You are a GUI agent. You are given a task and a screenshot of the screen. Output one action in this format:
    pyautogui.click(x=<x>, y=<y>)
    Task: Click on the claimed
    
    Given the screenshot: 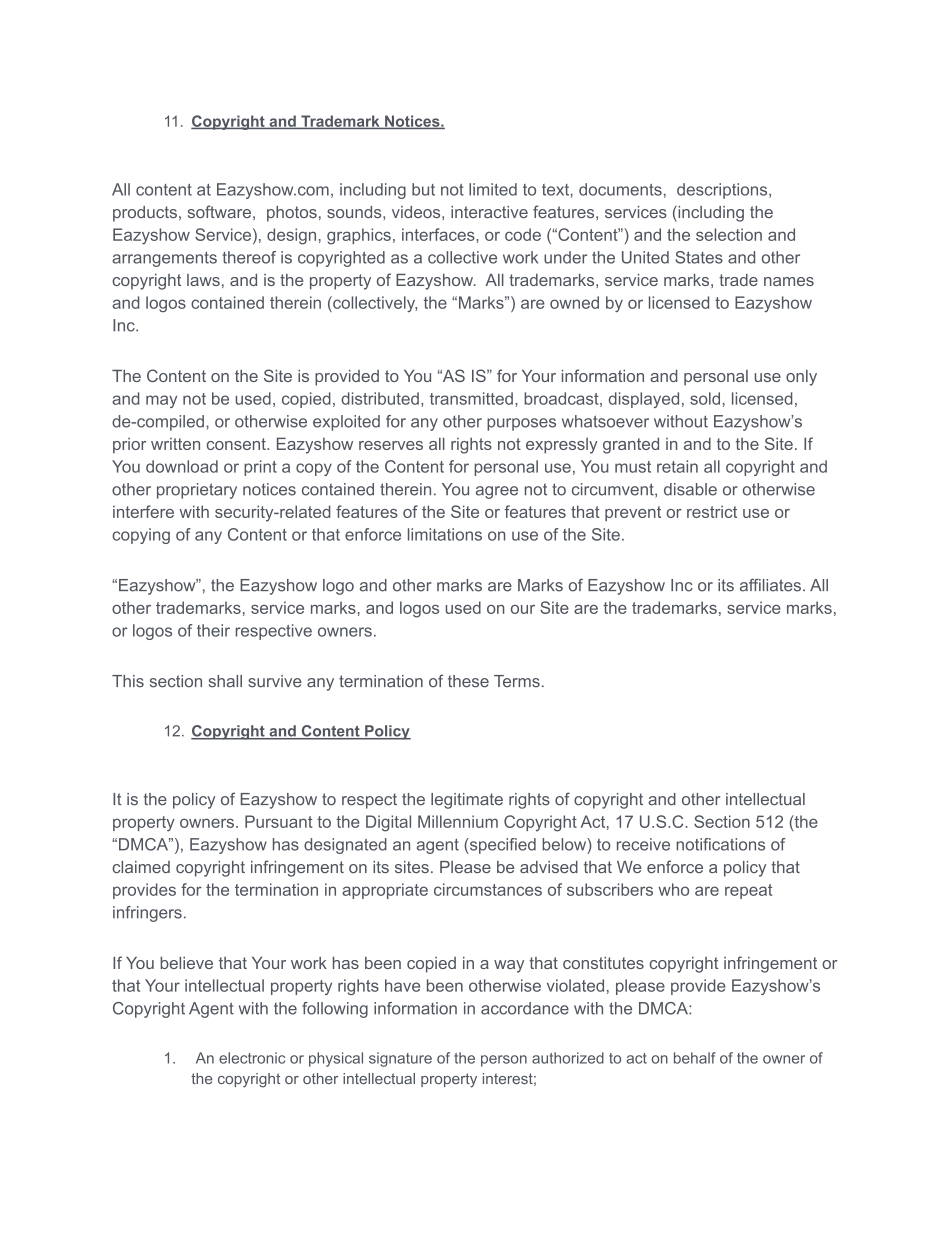 What is the action you would take?
    pyautogui.click(x=141, y=867)
